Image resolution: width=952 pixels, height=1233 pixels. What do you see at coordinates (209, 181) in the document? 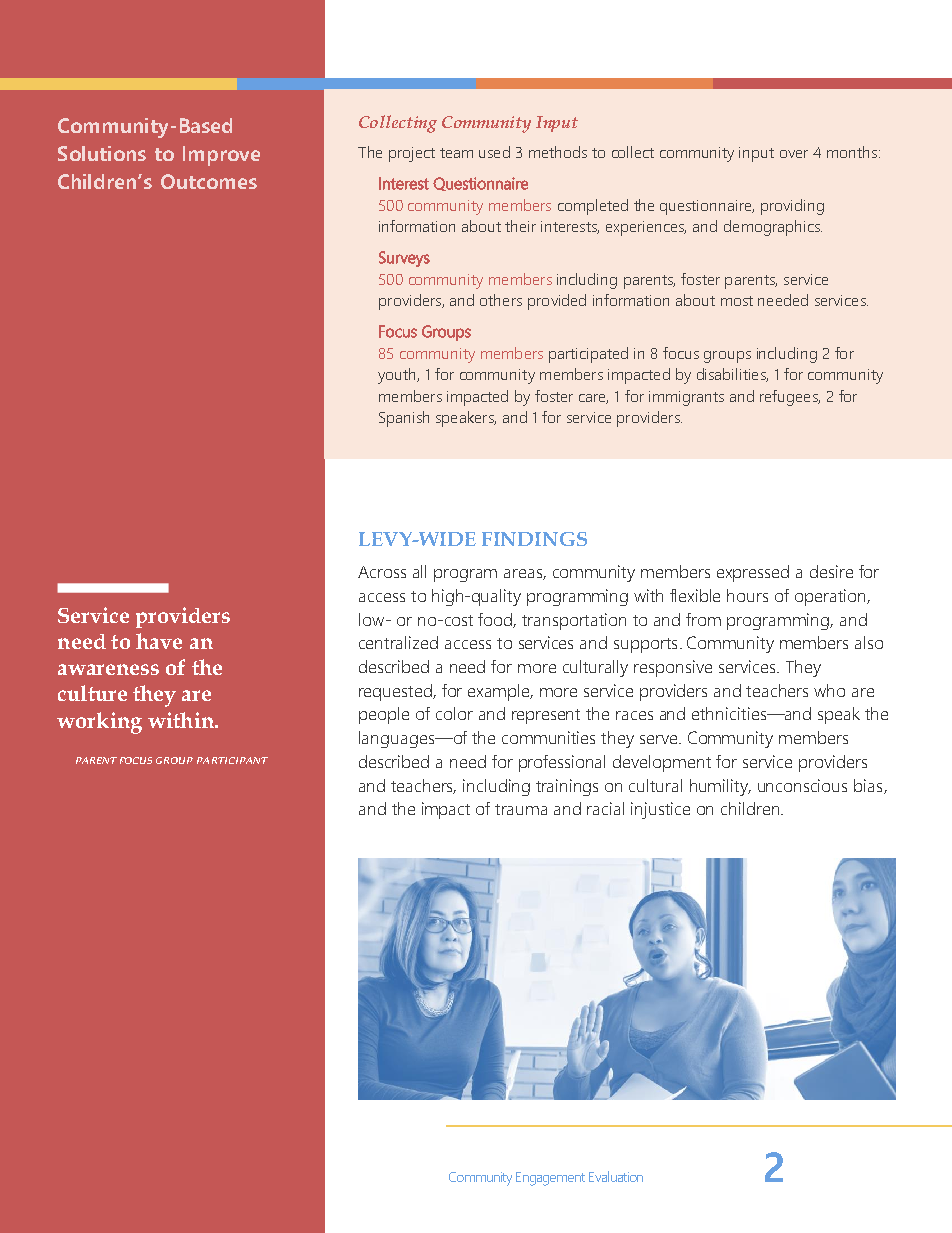
I see `Outcomes` at bounding box center [209, 181].
